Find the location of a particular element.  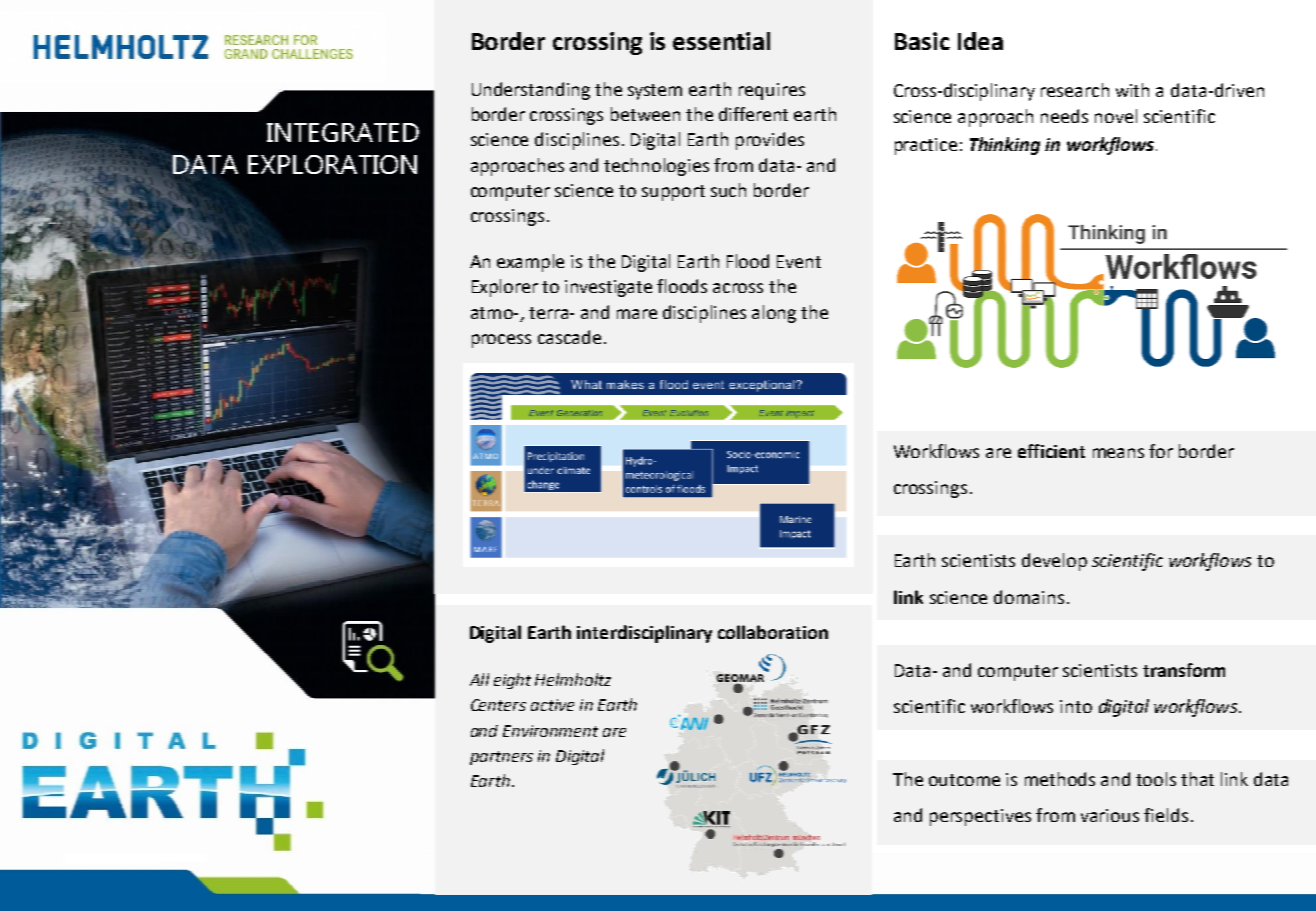

along is located at coordinates (774, 314).
